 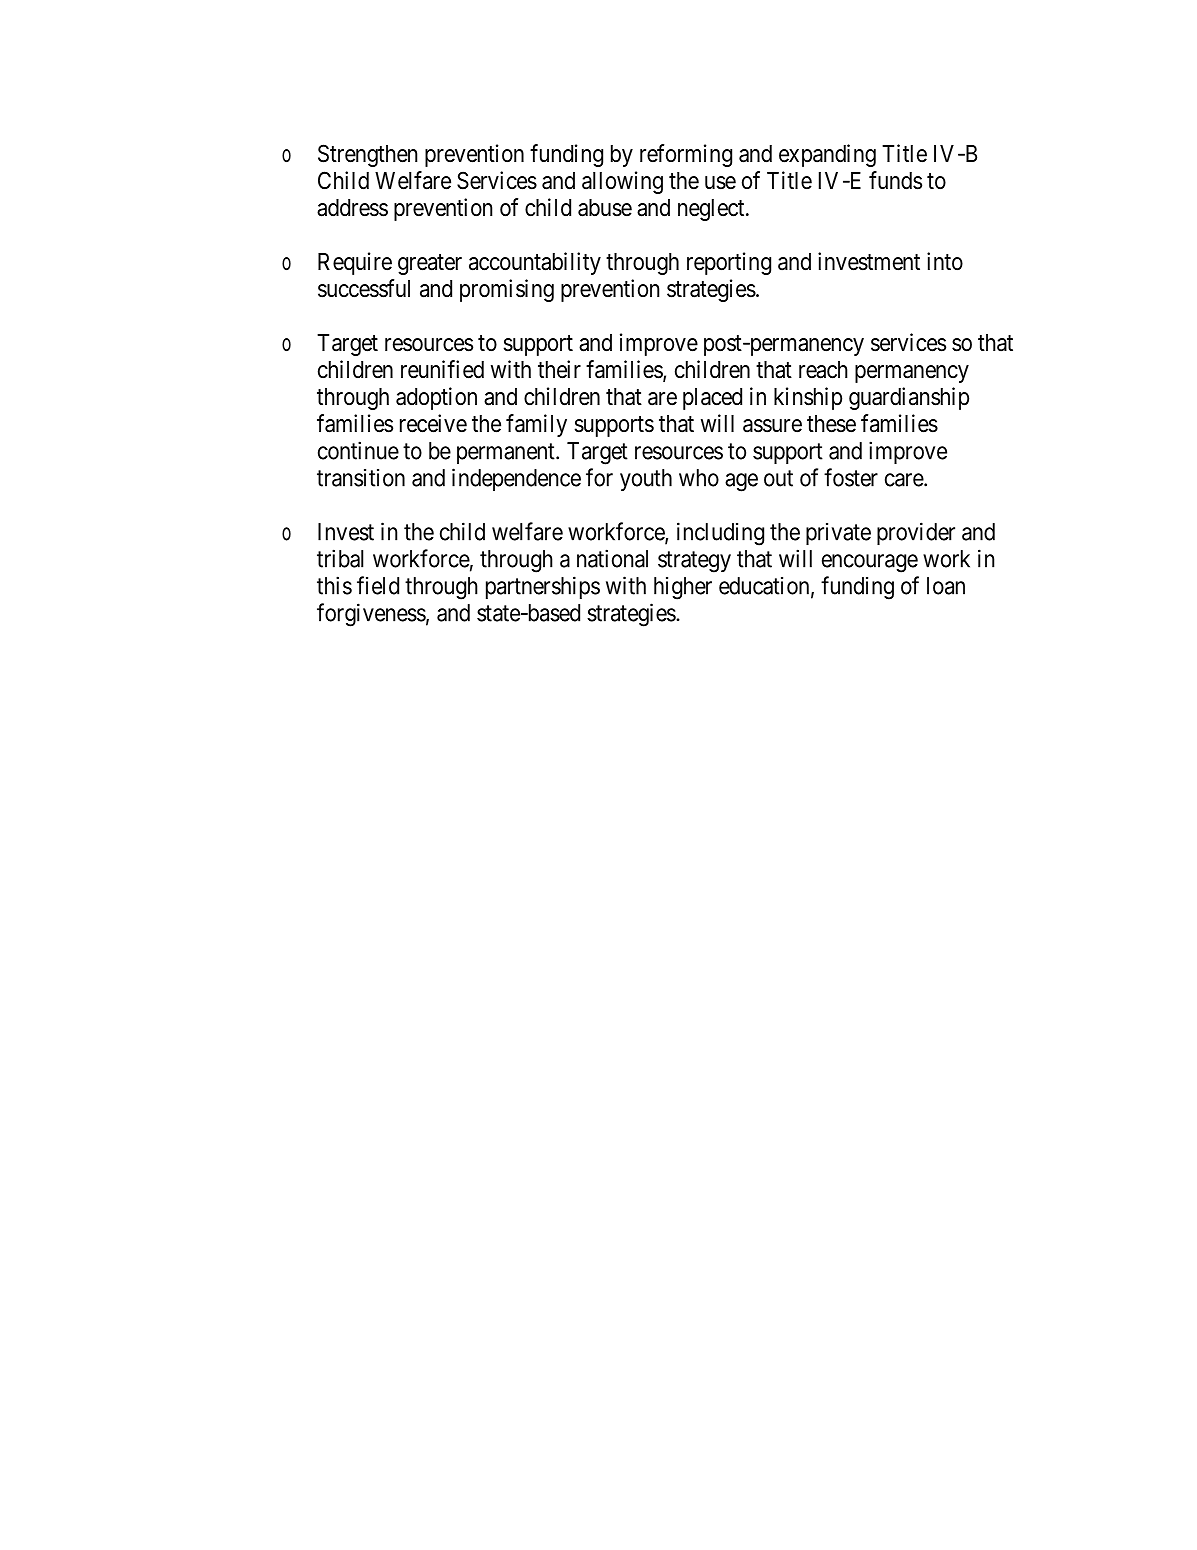 What do you see at coordinates (367, 155) in the screenshot?
I see `Strengthen` at bounding box center [367, 155].
